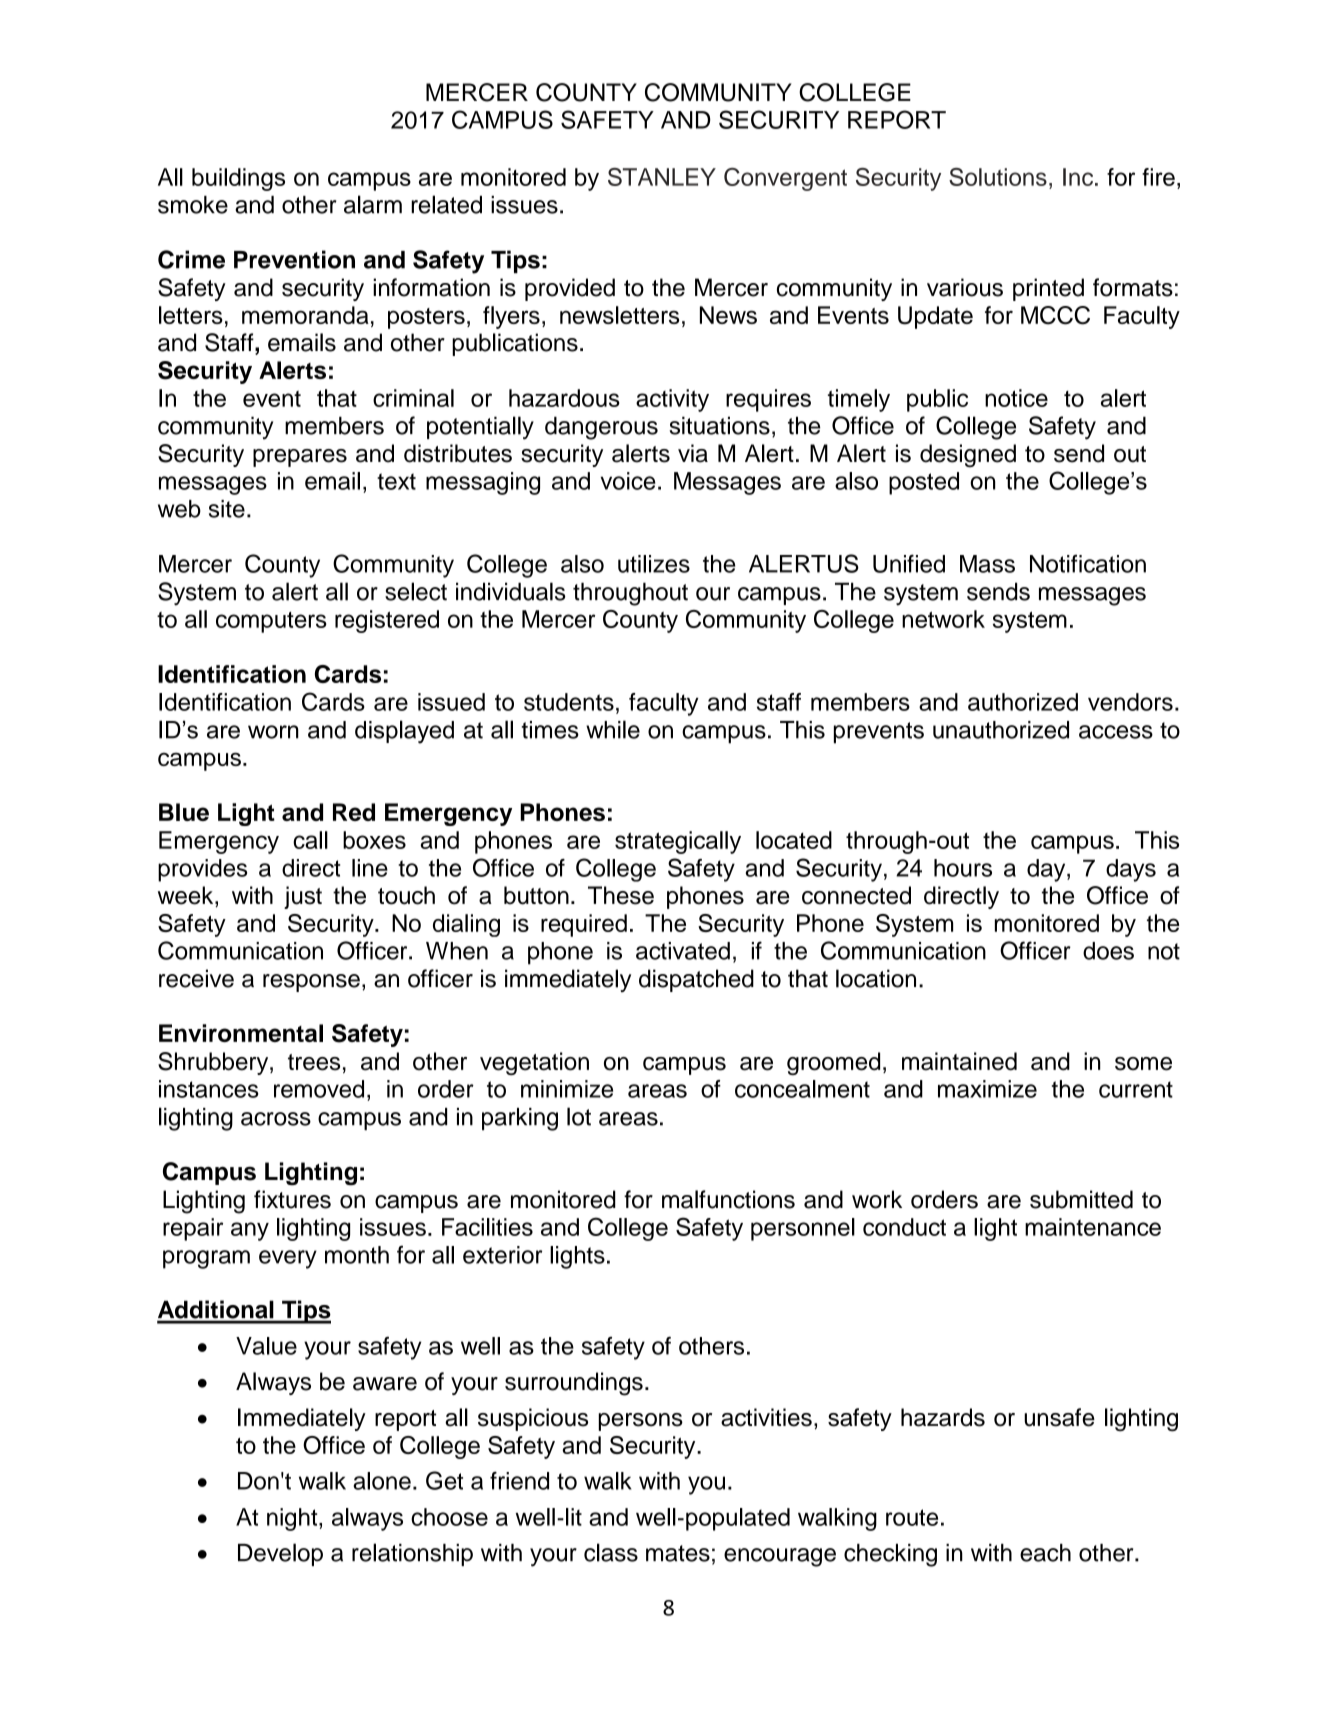  Describe the element at coordinates (373, 204) in the screenshot. I see `alarm` at that location.
